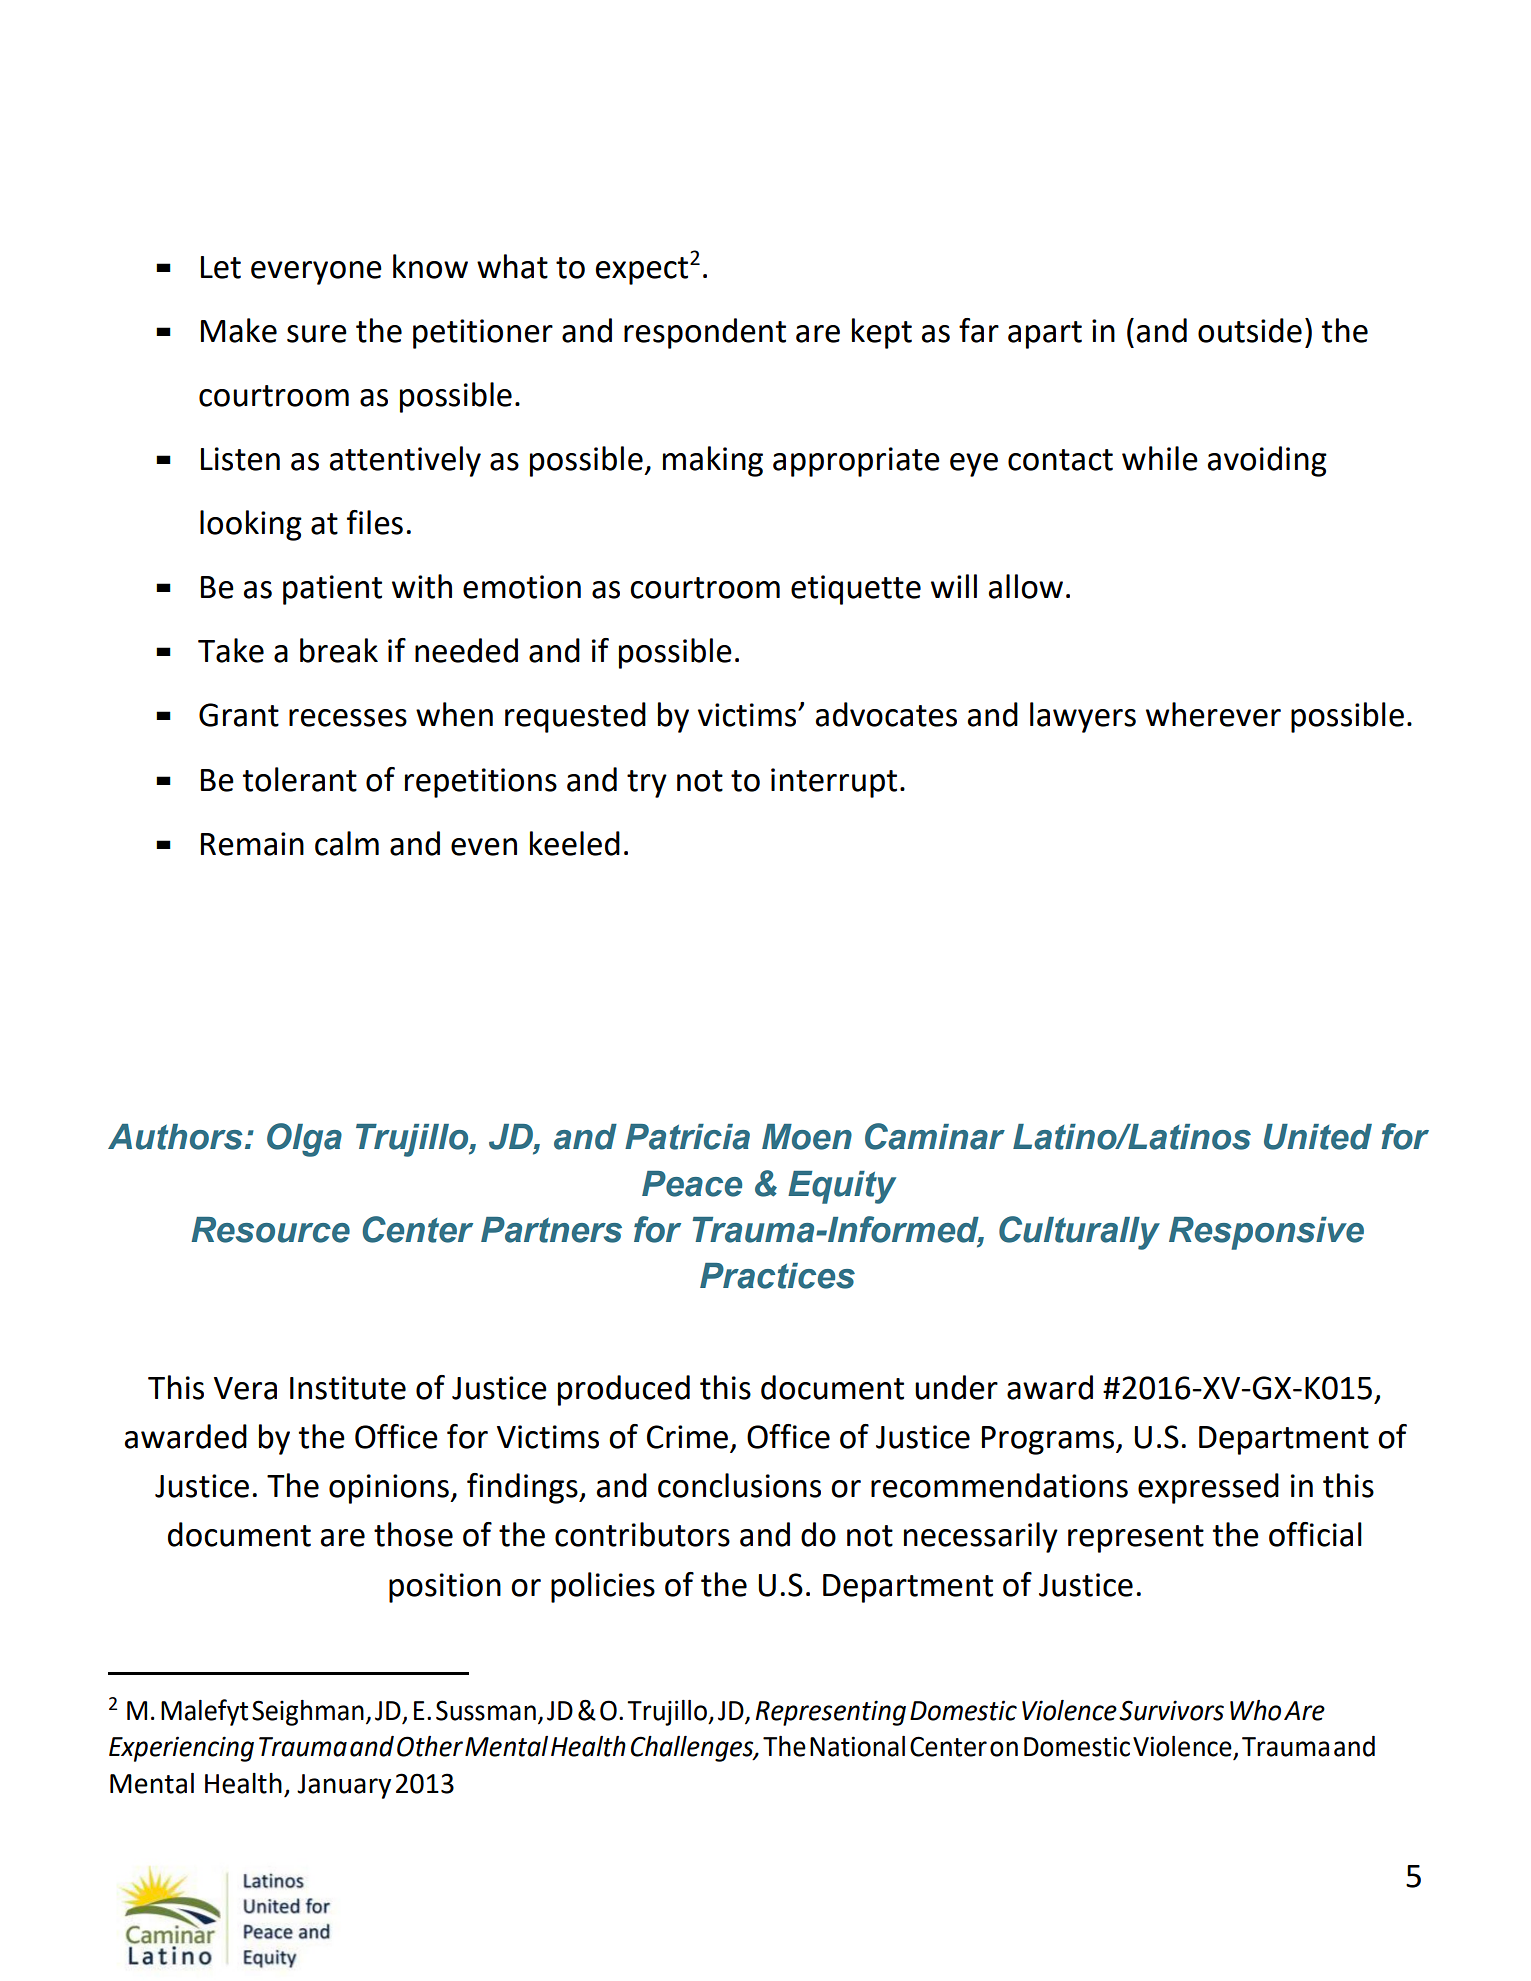  What do you see at coordinates (1025, 586) in the document?
I see `allow` at bounding box center [1025, 586].
